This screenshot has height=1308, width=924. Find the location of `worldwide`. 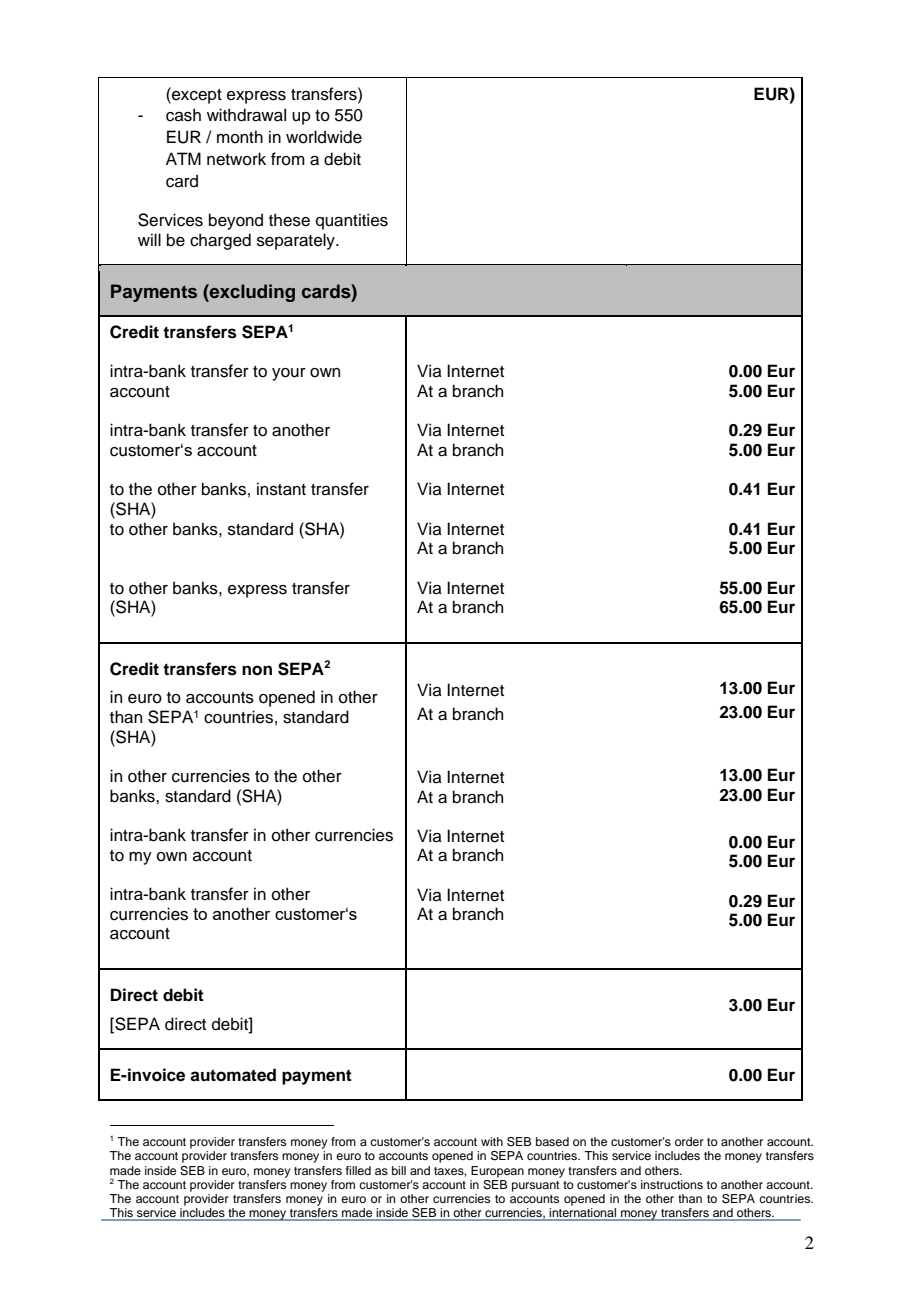

worldwide is located at coordinates (324, 137).
